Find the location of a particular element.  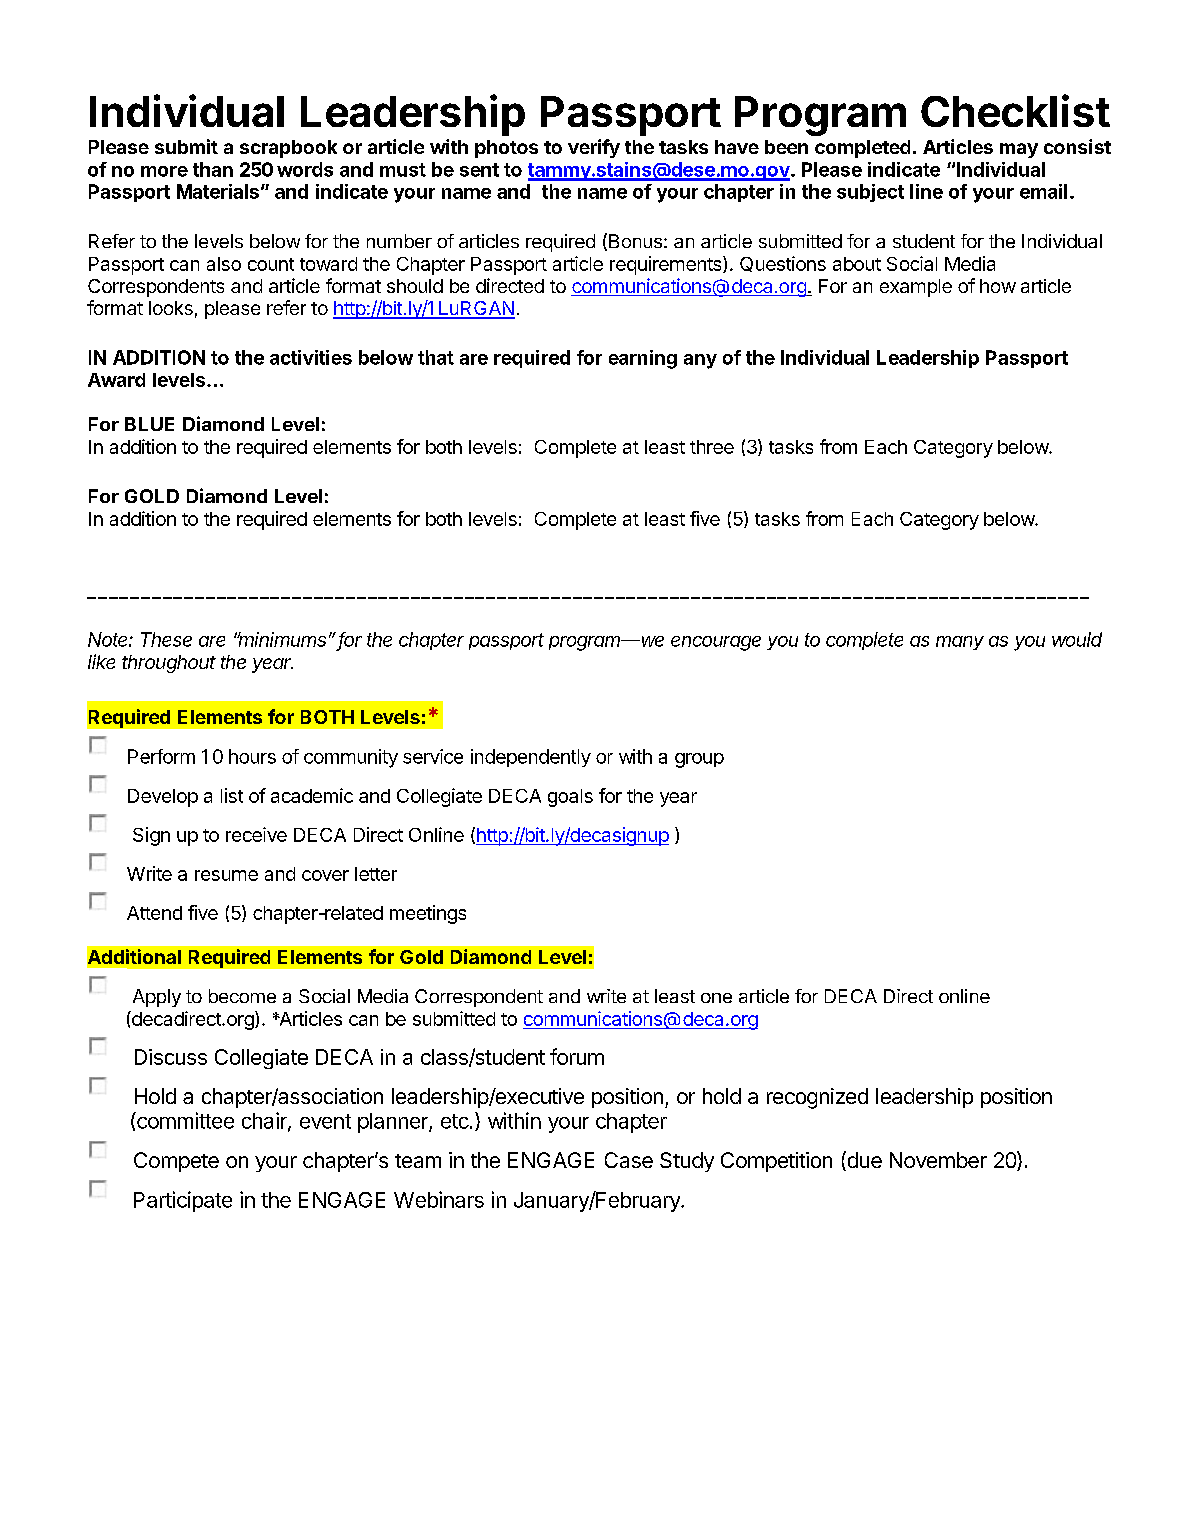

Compete is located at coordinates (176, 1162).
